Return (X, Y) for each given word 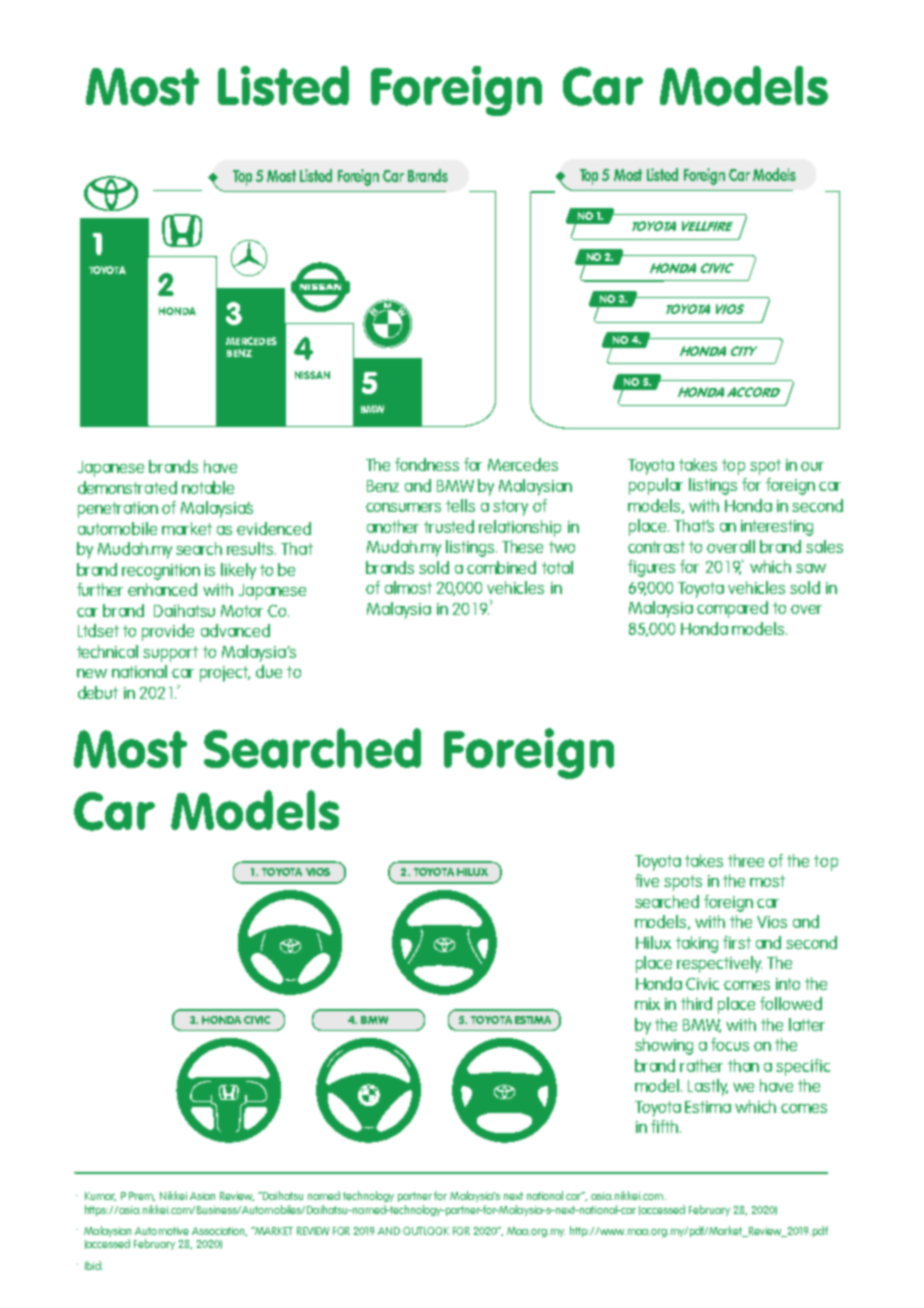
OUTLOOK (426, 1231)
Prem (142, 1196)
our (812, 466)
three (746, 860)
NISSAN (312, 375)
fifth (666, 1126)
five (647, 880)
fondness (427, 464)
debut (98, 692)
